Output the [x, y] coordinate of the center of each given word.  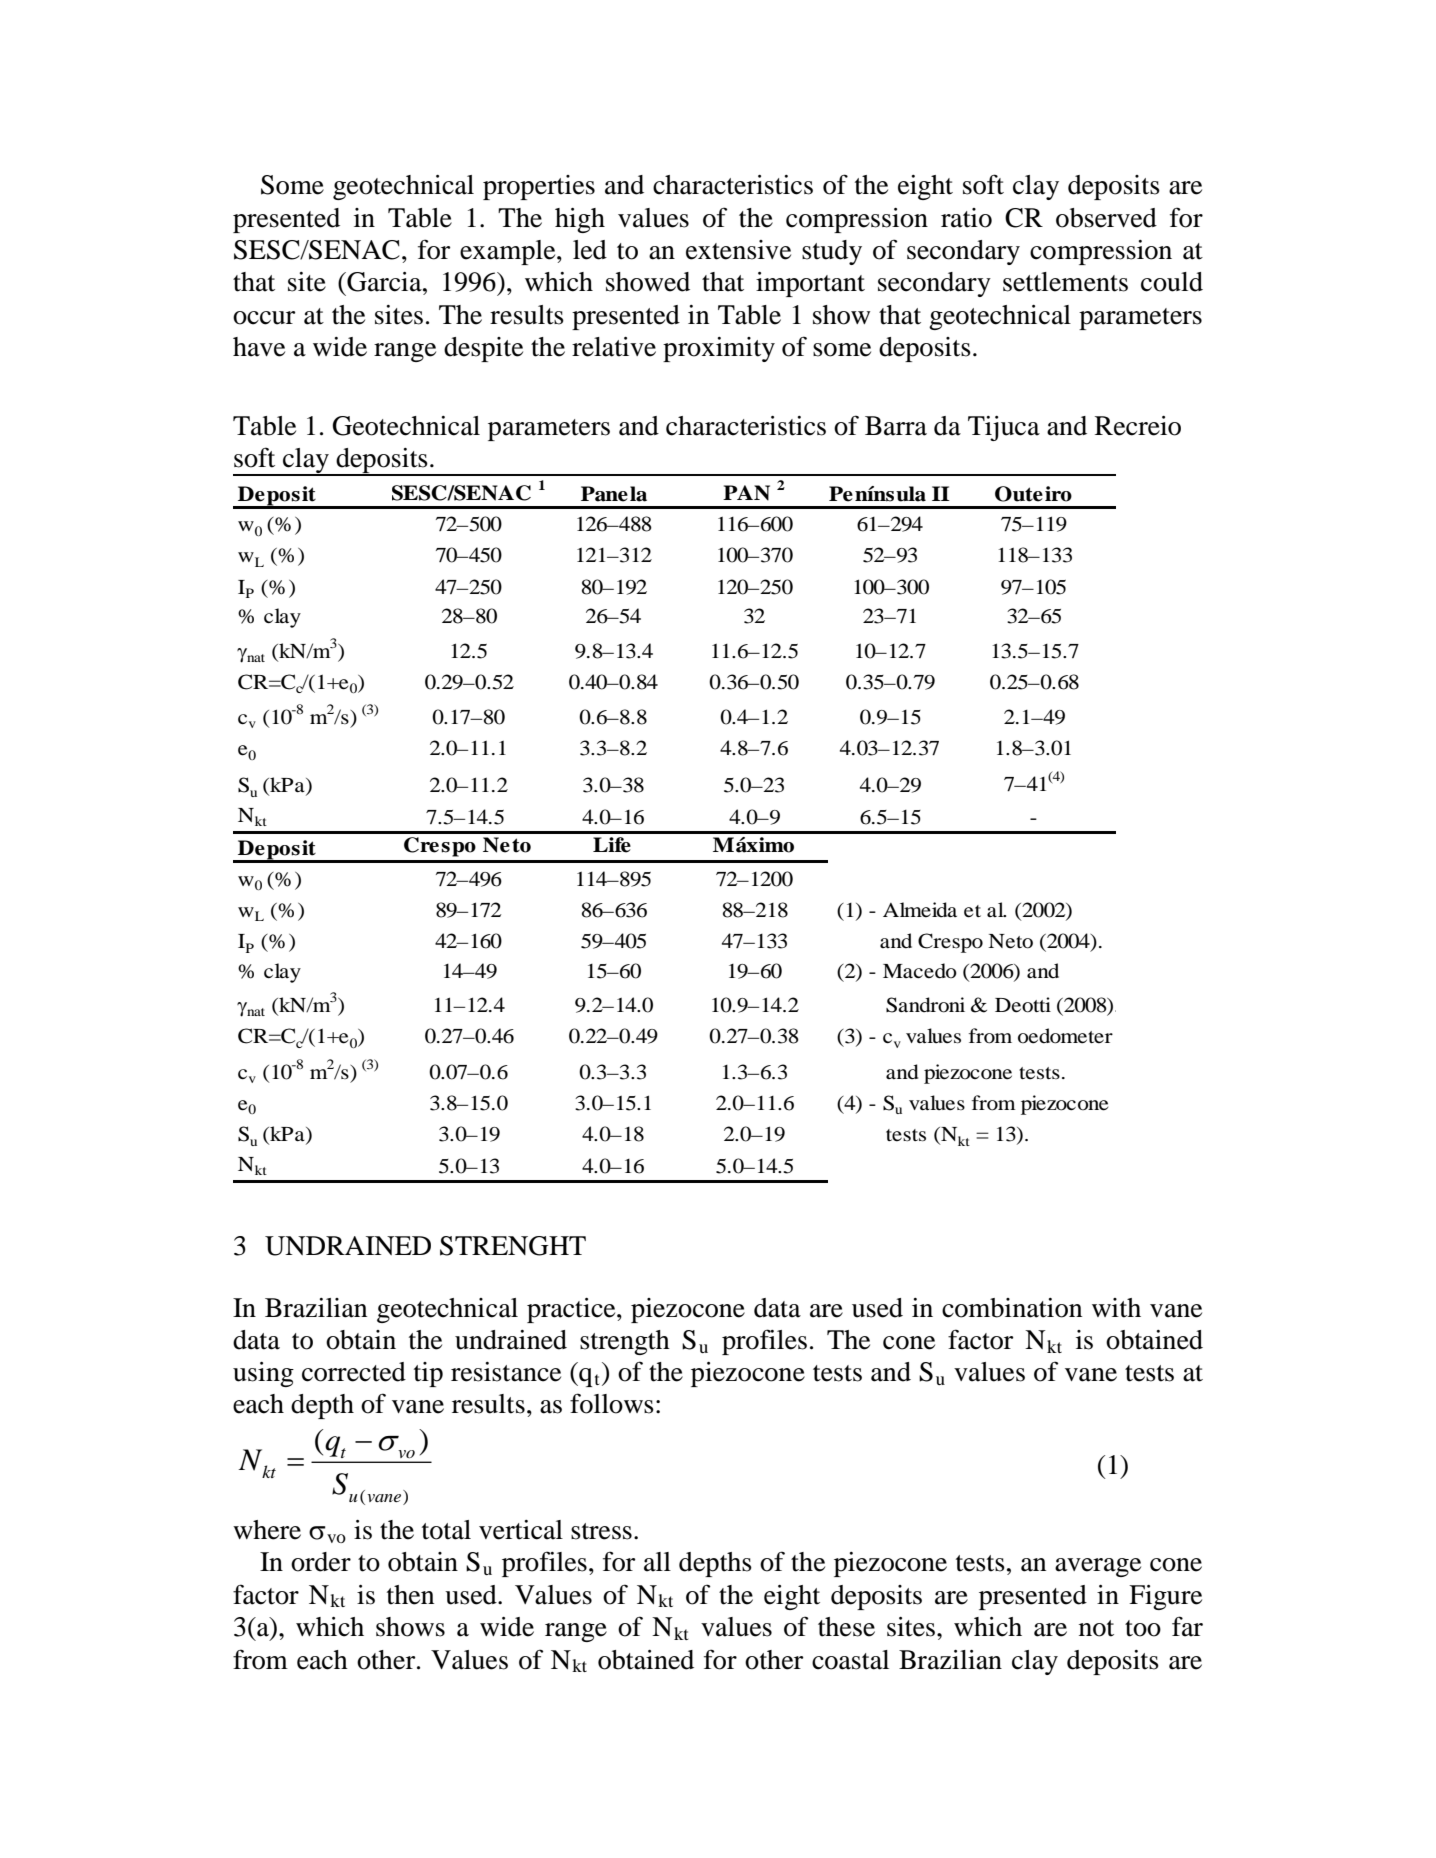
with [1116, 1308]
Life [612, 845]
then [410, 1595]
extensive [738, 250]
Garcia [384, 282]
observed [1106, 218]
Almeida [920, 910]
